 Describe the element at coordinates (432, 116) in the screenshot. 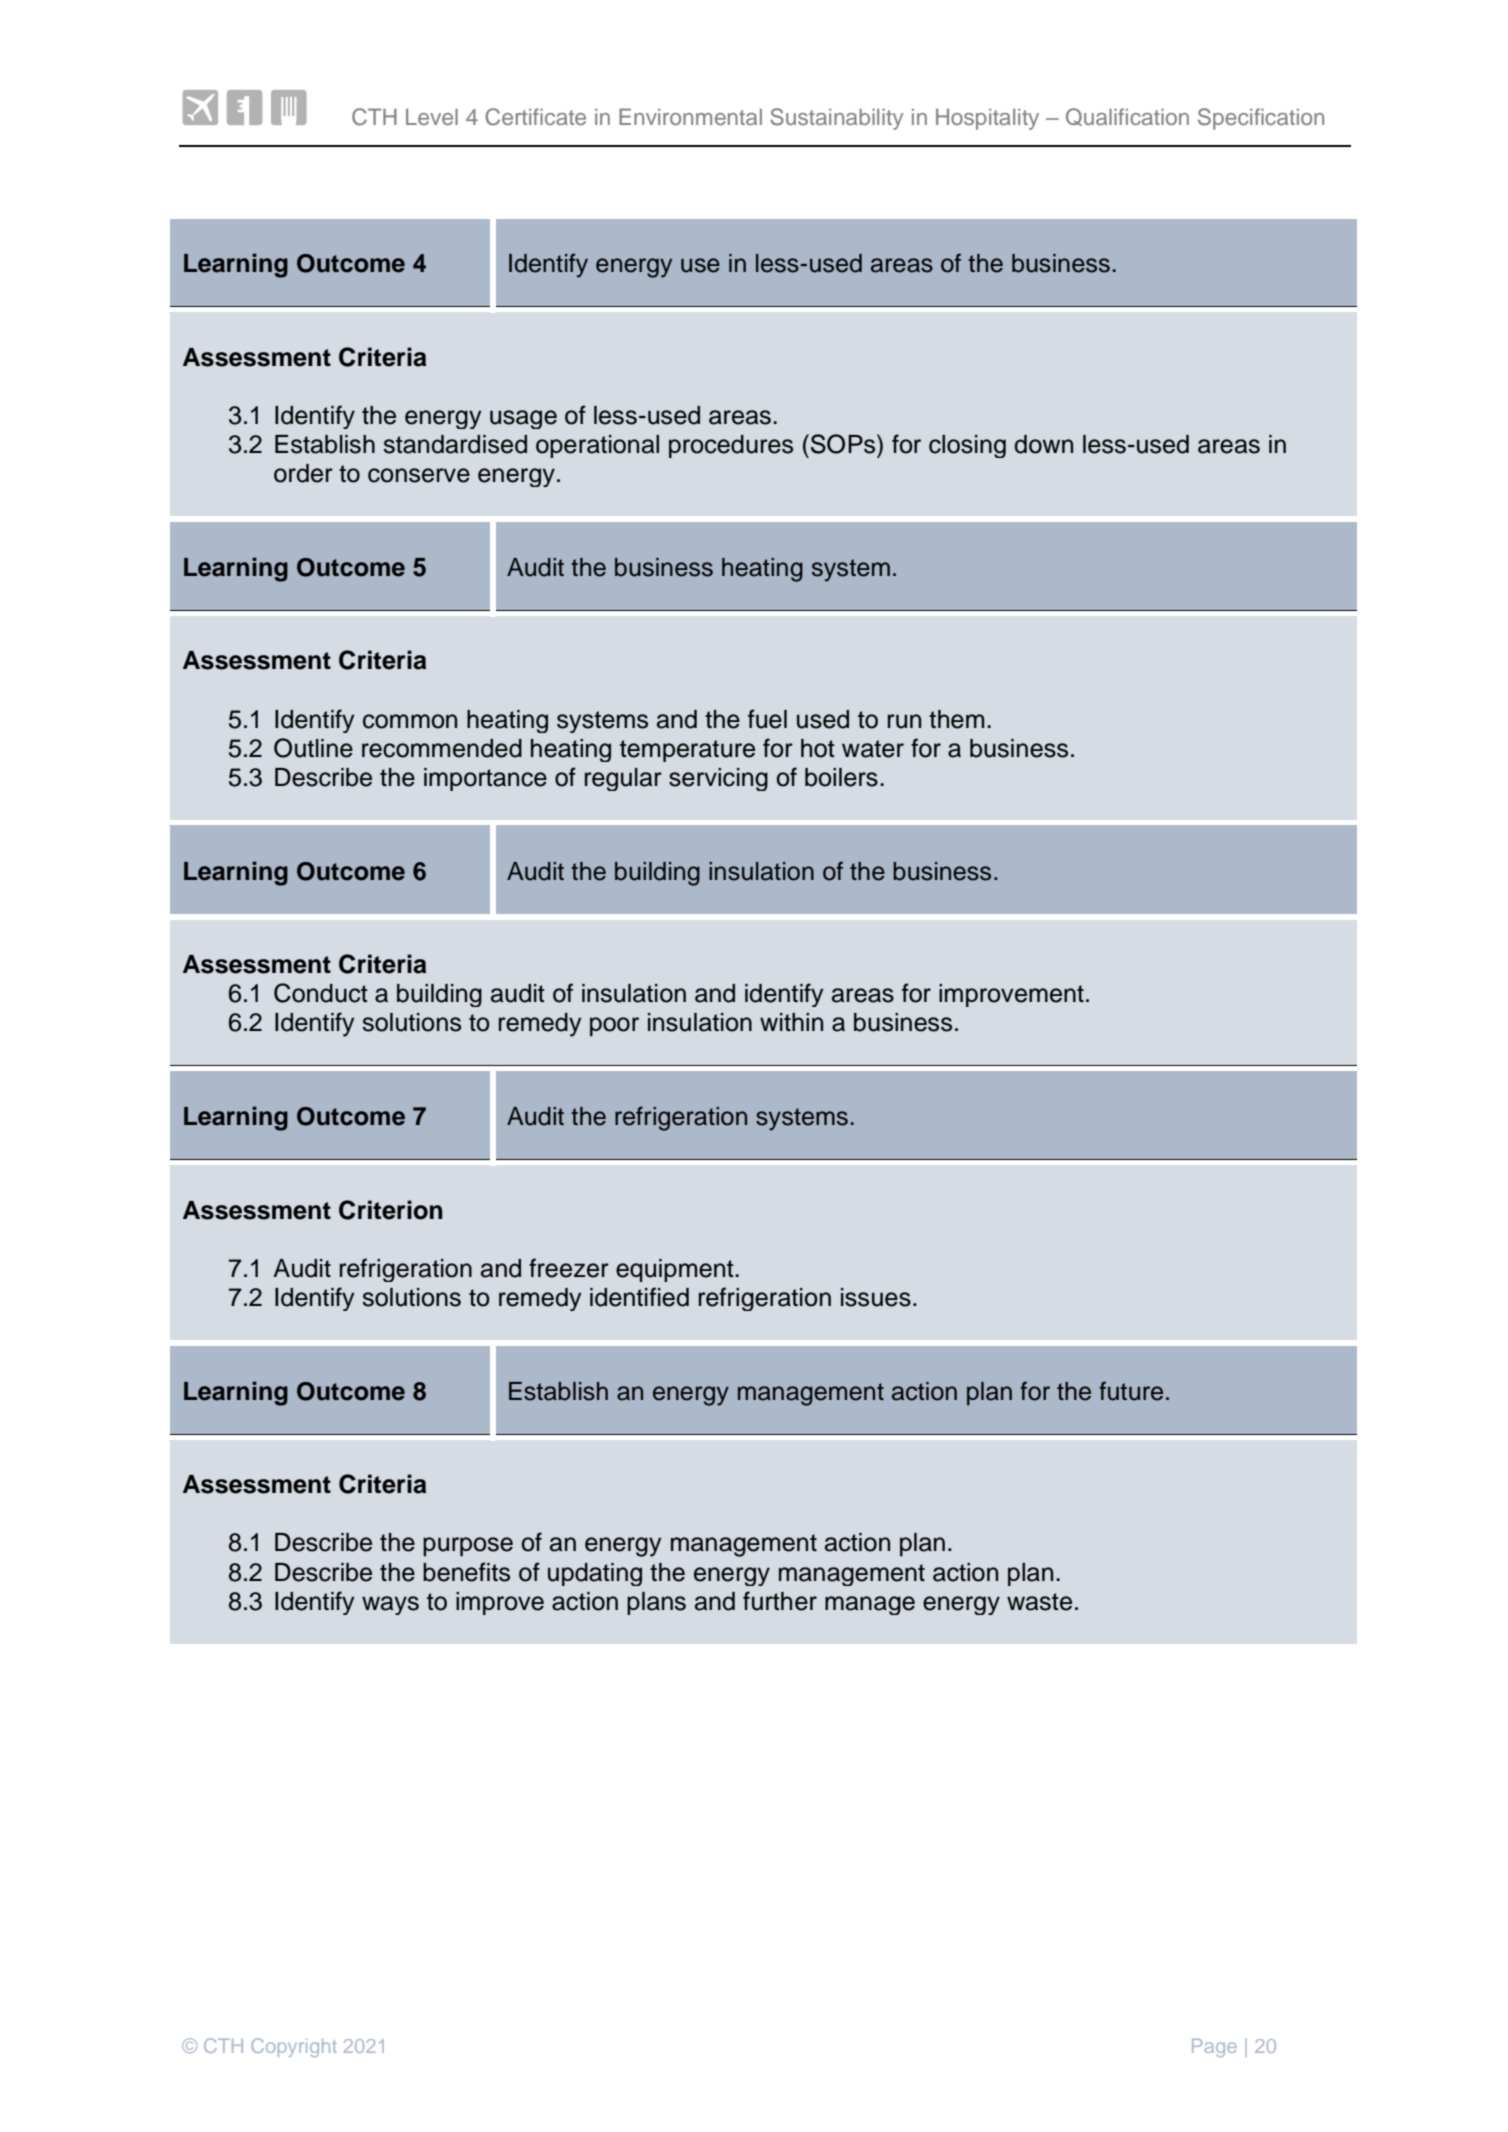

I see `Level` at that location.
